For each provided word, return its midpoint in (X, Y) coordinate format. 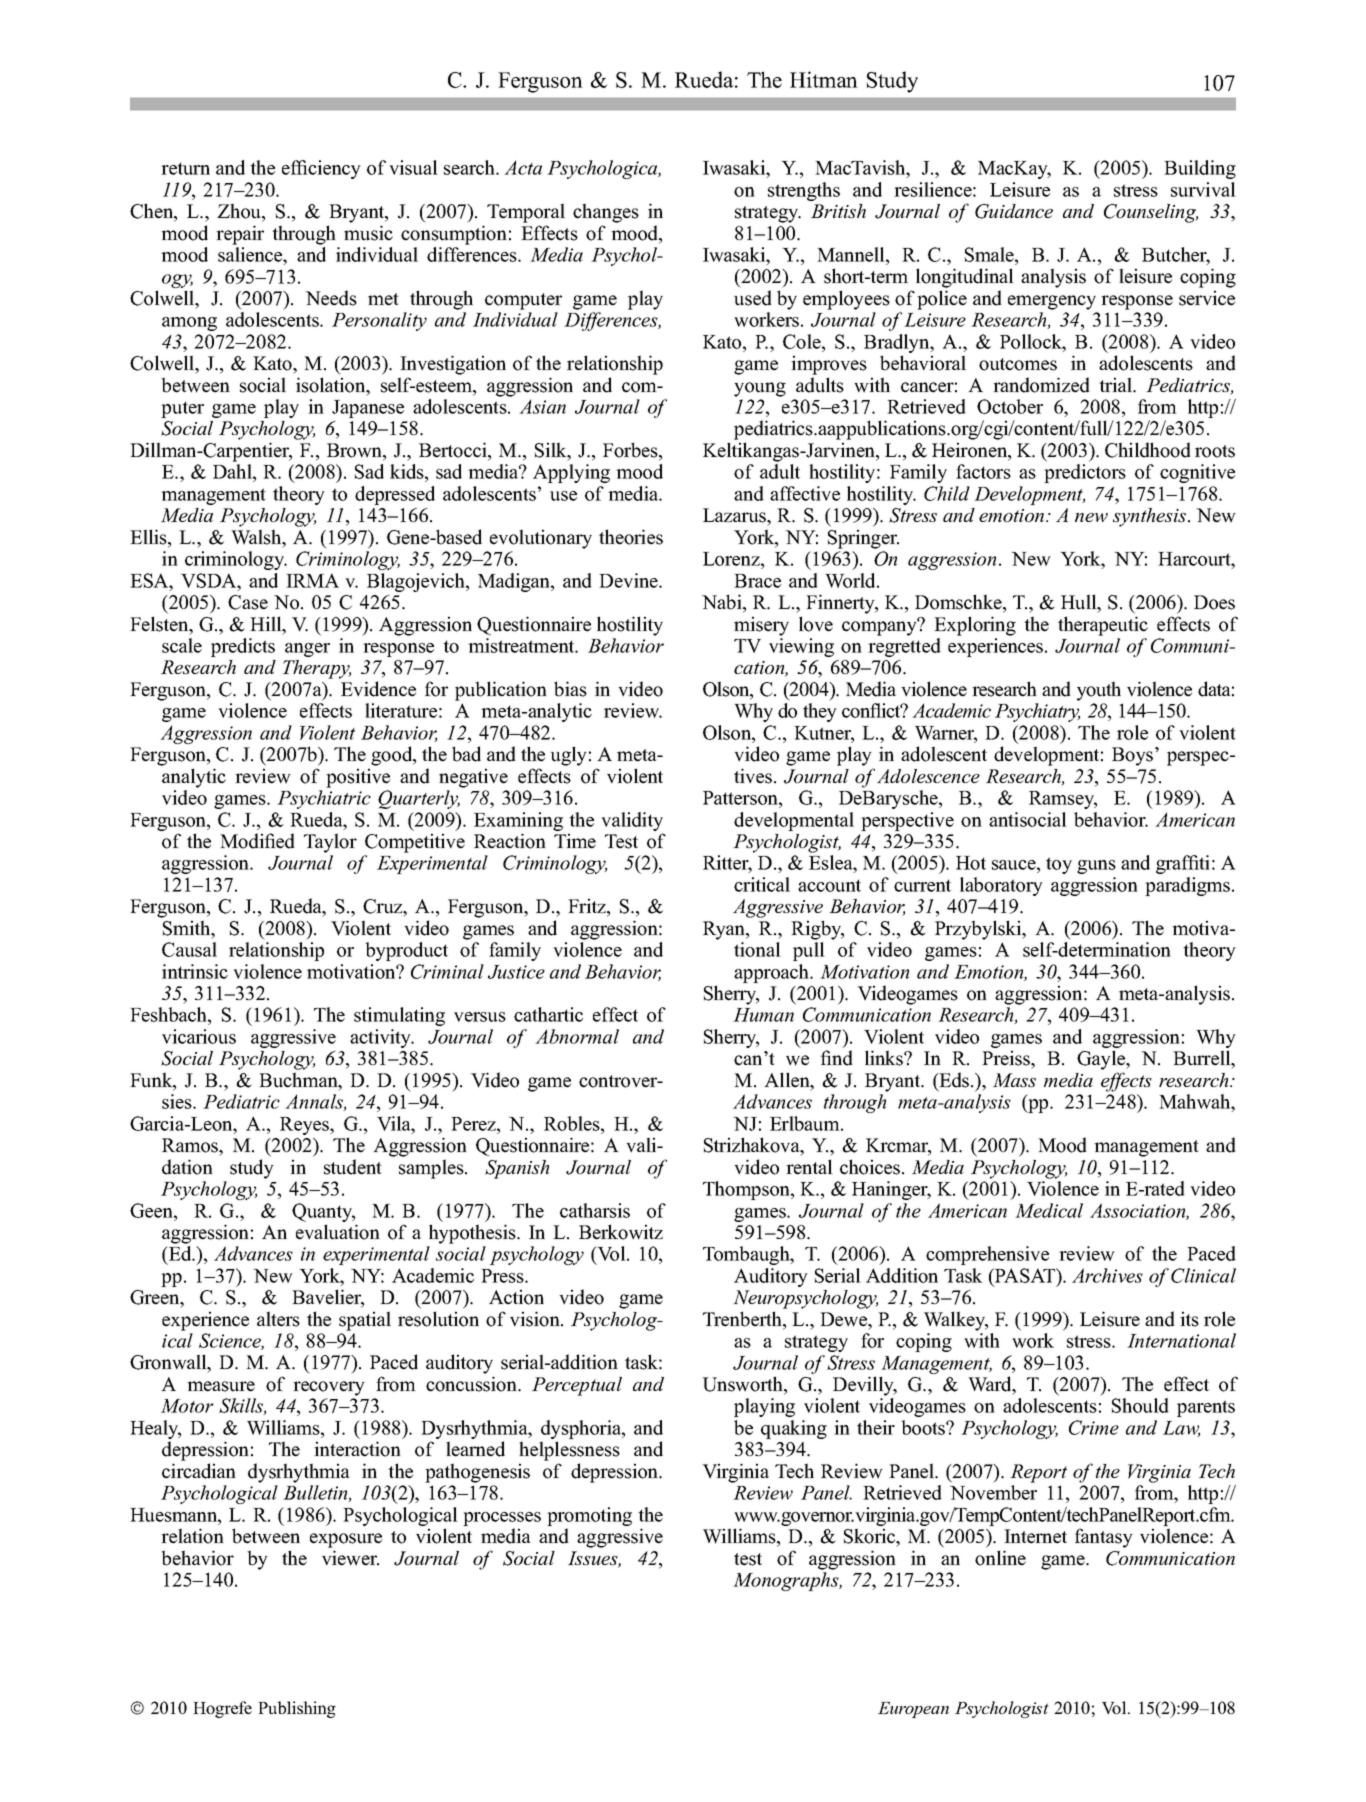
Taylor (330, 843)
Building (1200, 169)
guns (1096, 867)
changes (606, 213)
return (185, 168)
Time (575, 841)
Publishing (297, 1709)
